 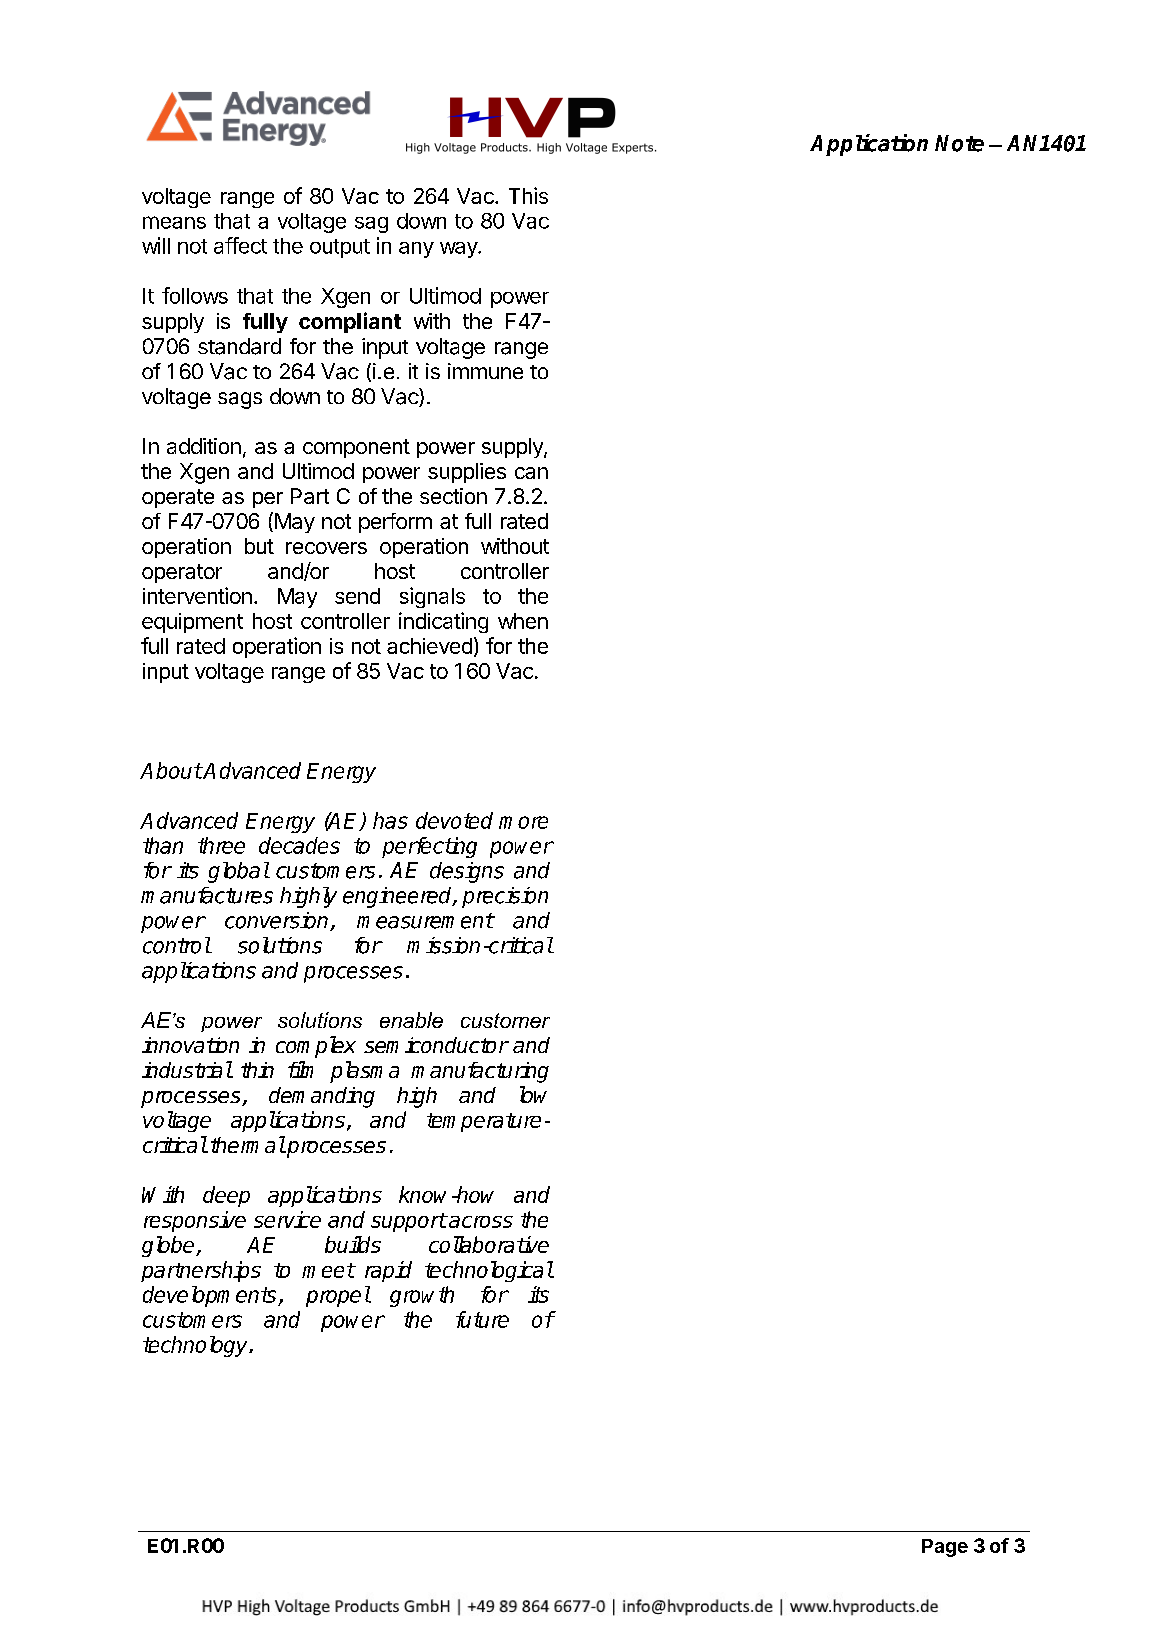 What do you see at coordinates (959, 143) in the document?
I see `Note` at bounding box center [959, 143].
